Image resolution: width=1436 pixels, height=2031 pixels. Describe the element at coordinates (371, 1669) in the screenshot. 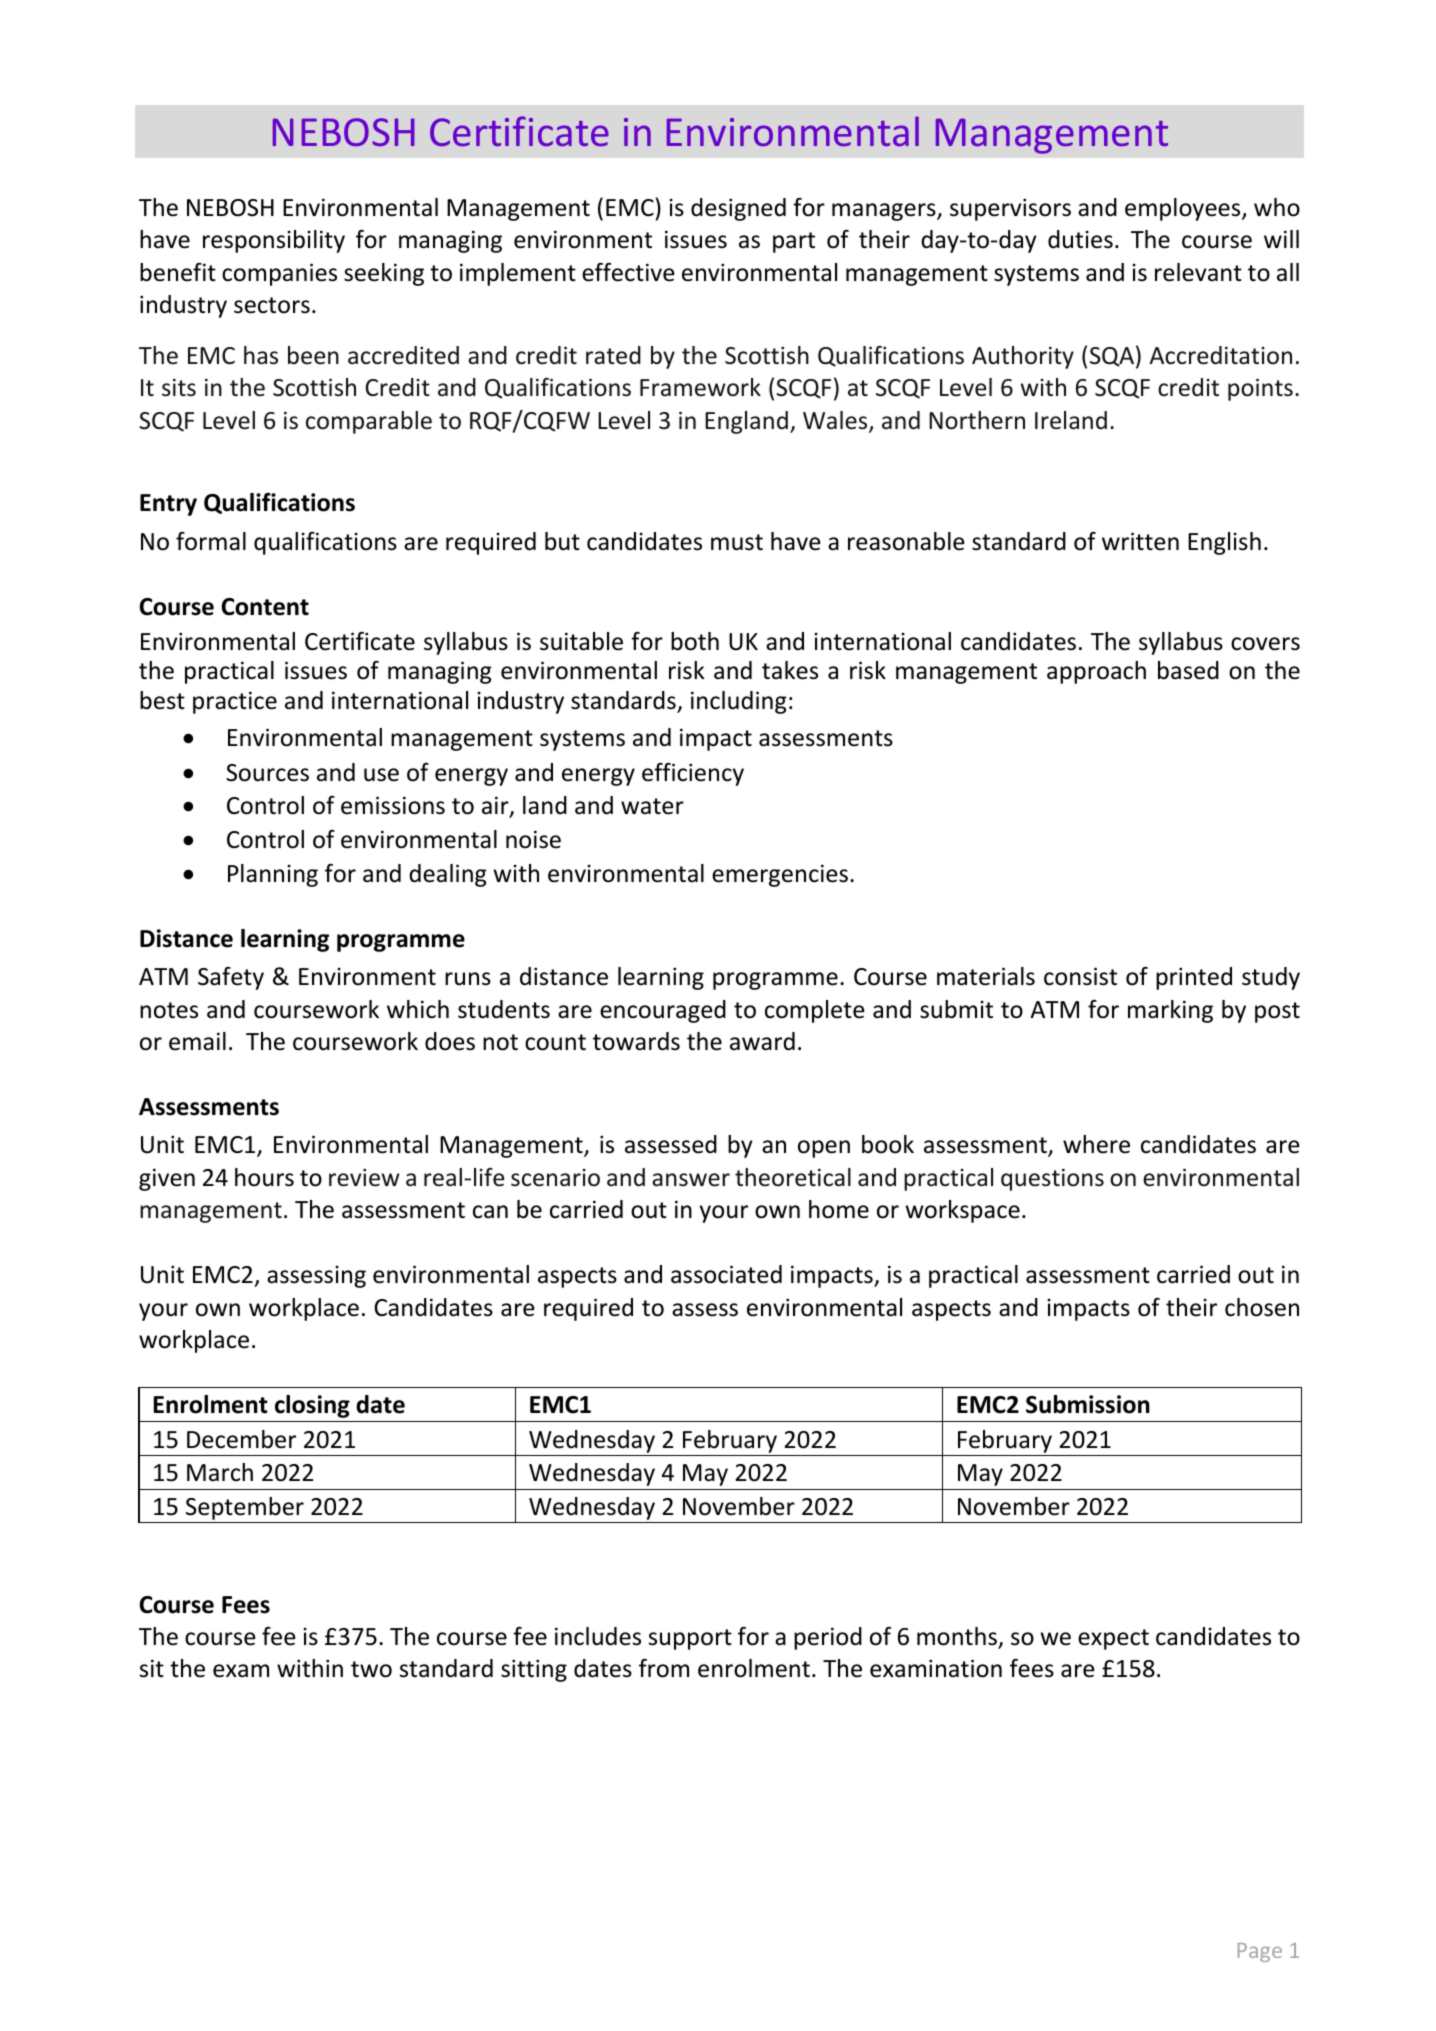

I see `two` at that location.
